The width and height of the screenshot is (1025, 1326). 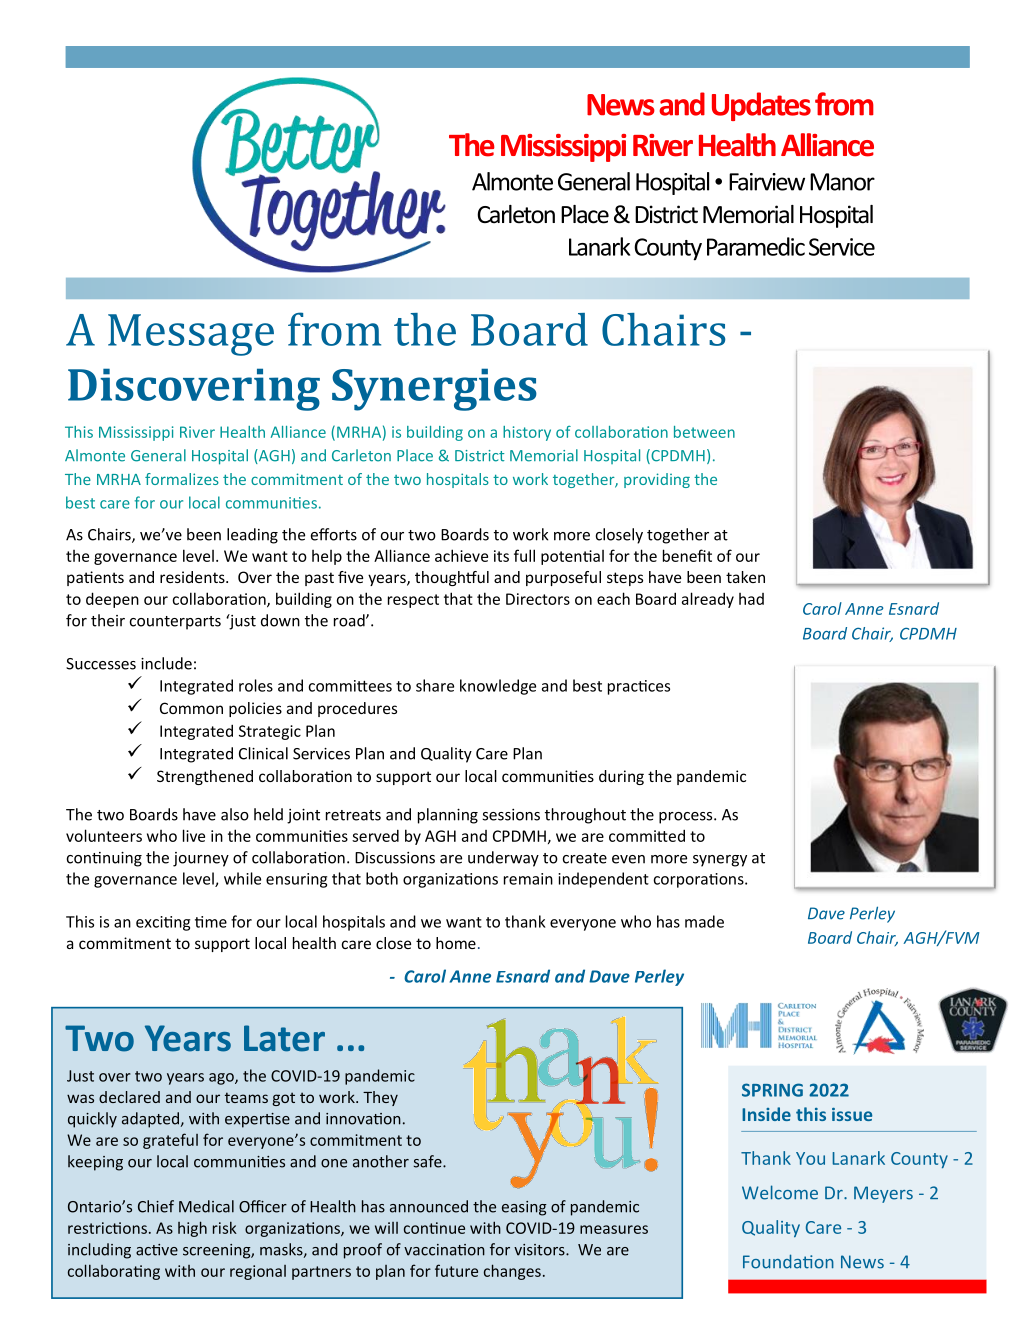 I want to click on had, so click(x=751, y=599).
